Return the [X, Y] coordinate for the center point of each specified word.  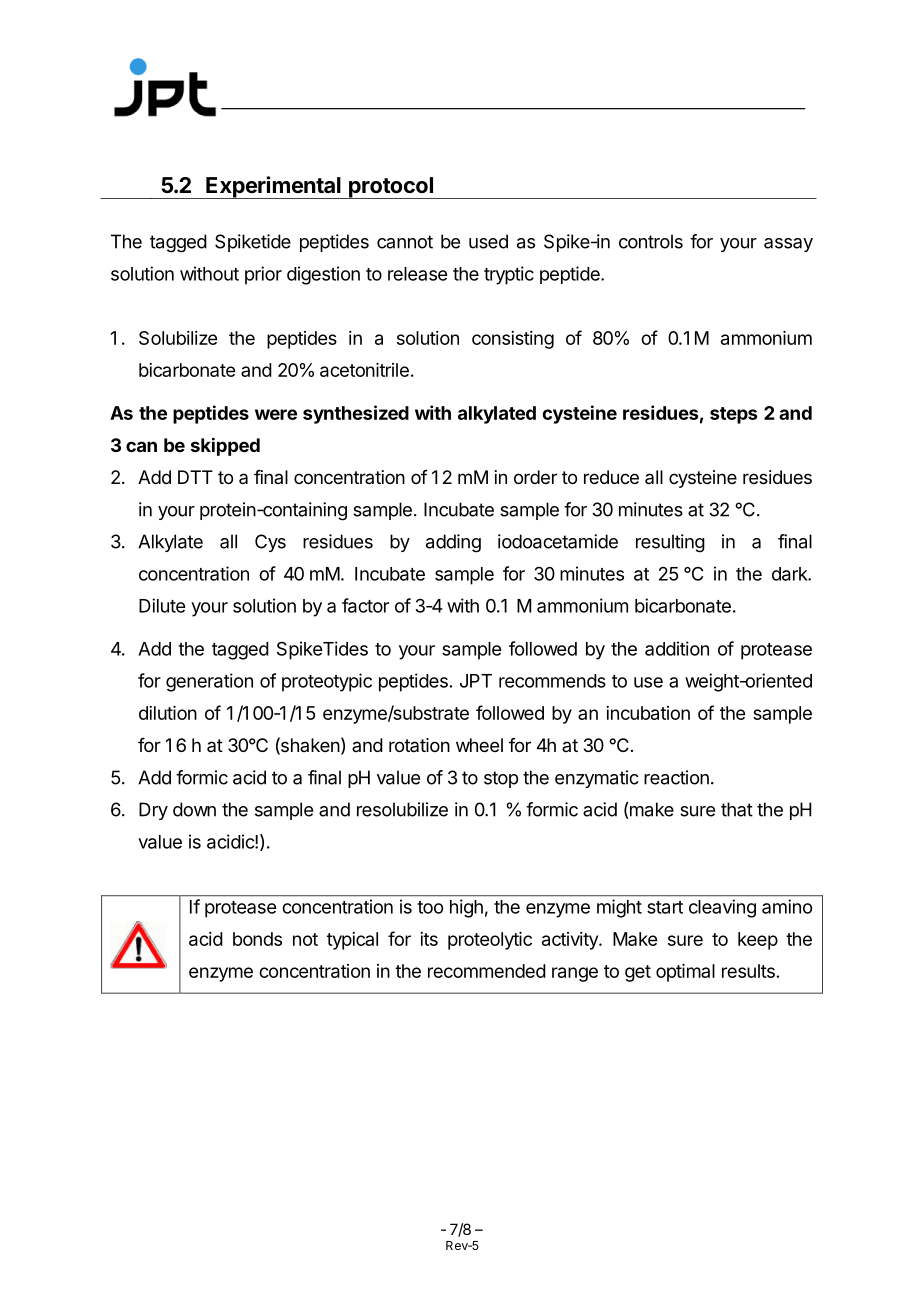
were [276, 414]
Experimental [273, 187]
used [488, 241]
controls [651, 241]
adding [453, 543]
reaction [676, 777]
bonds [257, 939]
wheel [479, 745]
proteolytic [490, 941]
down [194, 809]
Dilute [162, 605]
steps [734, 415]
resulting [670, 543]
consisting [513, 340]
